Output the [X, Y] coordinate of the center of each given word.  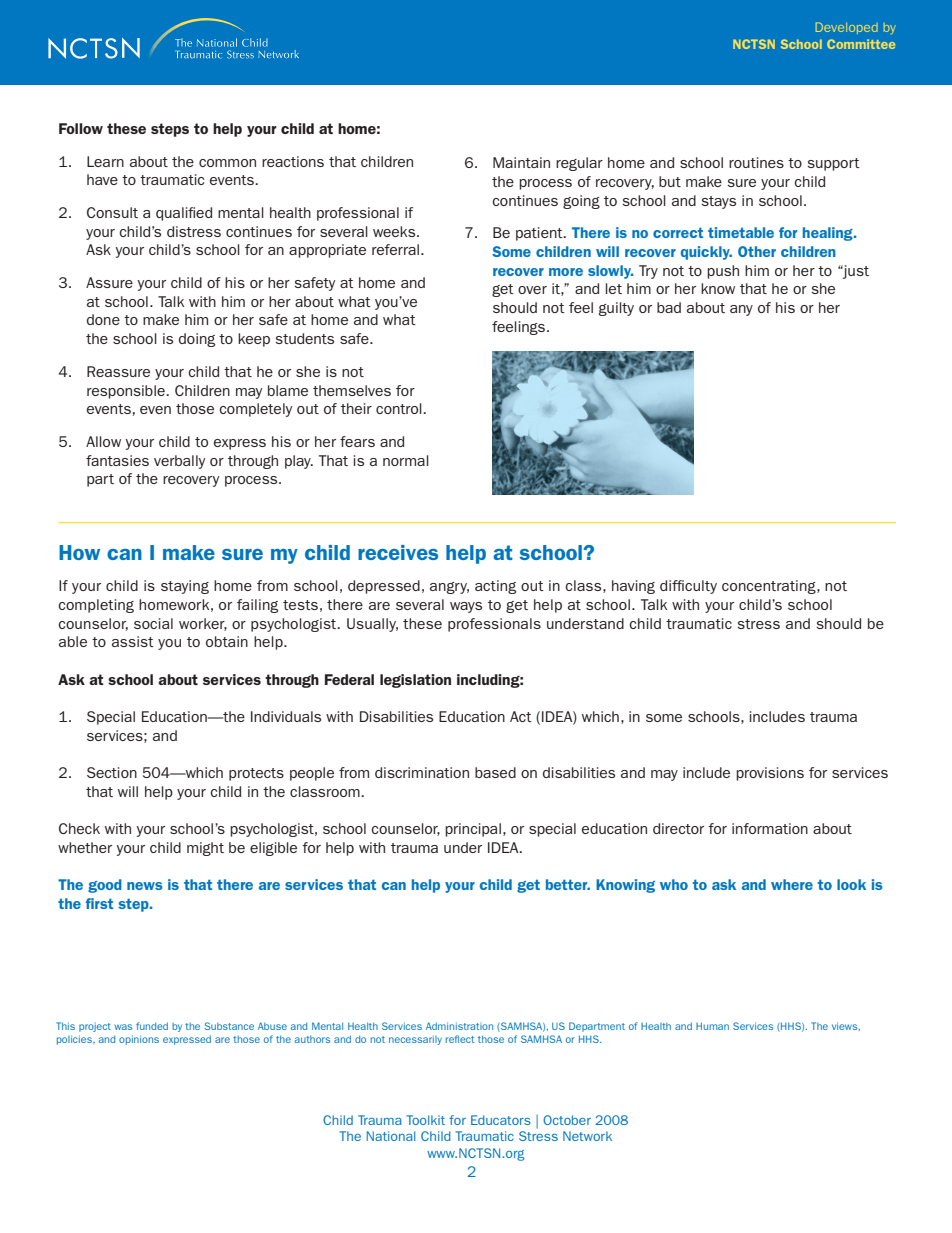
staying [185, 587]
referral [395, 249]
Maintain [521, 162]
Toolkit [425, 1120]
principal [473, 830]
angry [449, 588]
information [770, 828]
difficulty [688, 587]
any [741, 310]
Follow [81, 128]
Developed [847, 28]
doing [197, 340]
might [205, 849]
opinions [139, 1040]
